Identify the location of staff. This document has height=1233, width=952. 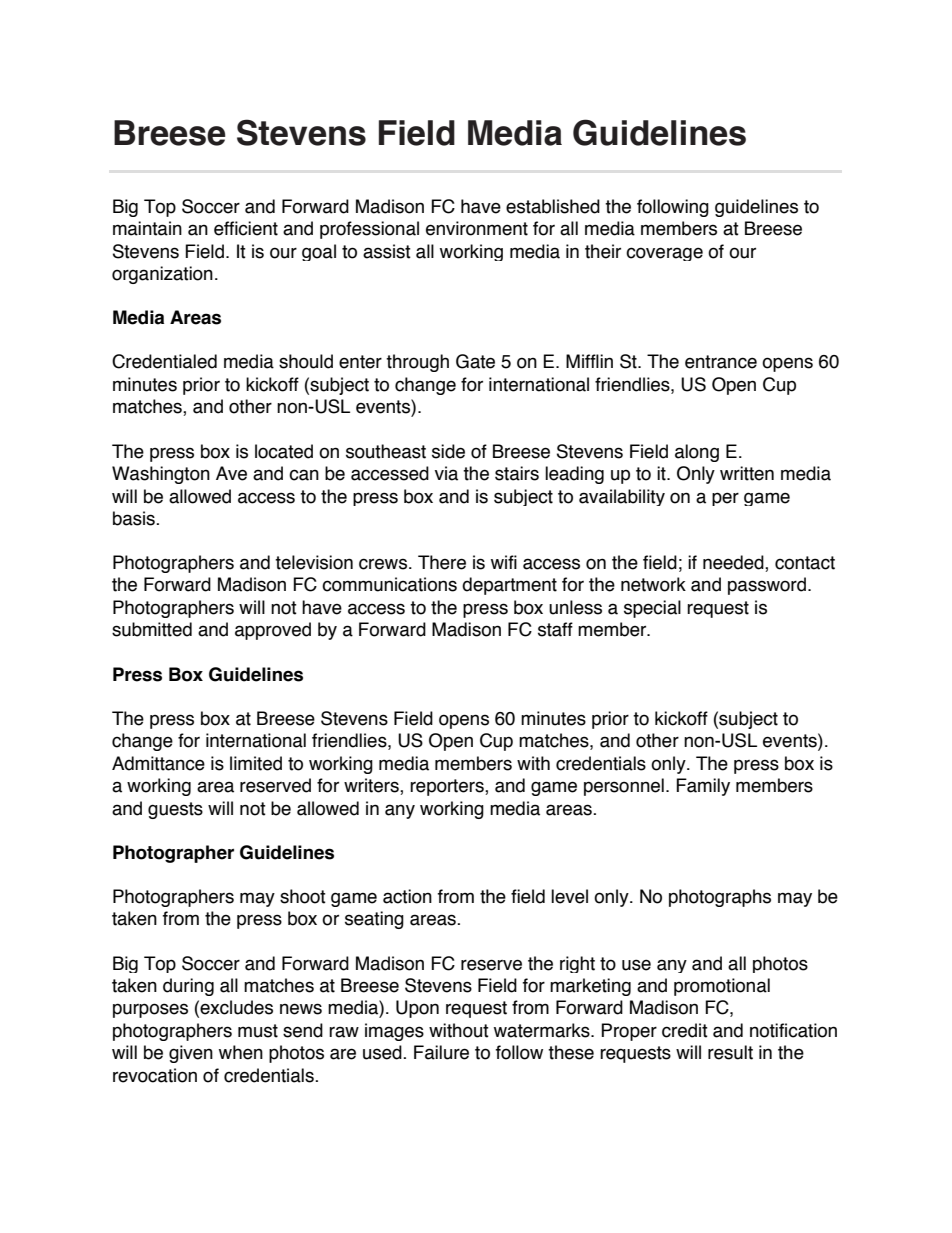
(555, 629).
